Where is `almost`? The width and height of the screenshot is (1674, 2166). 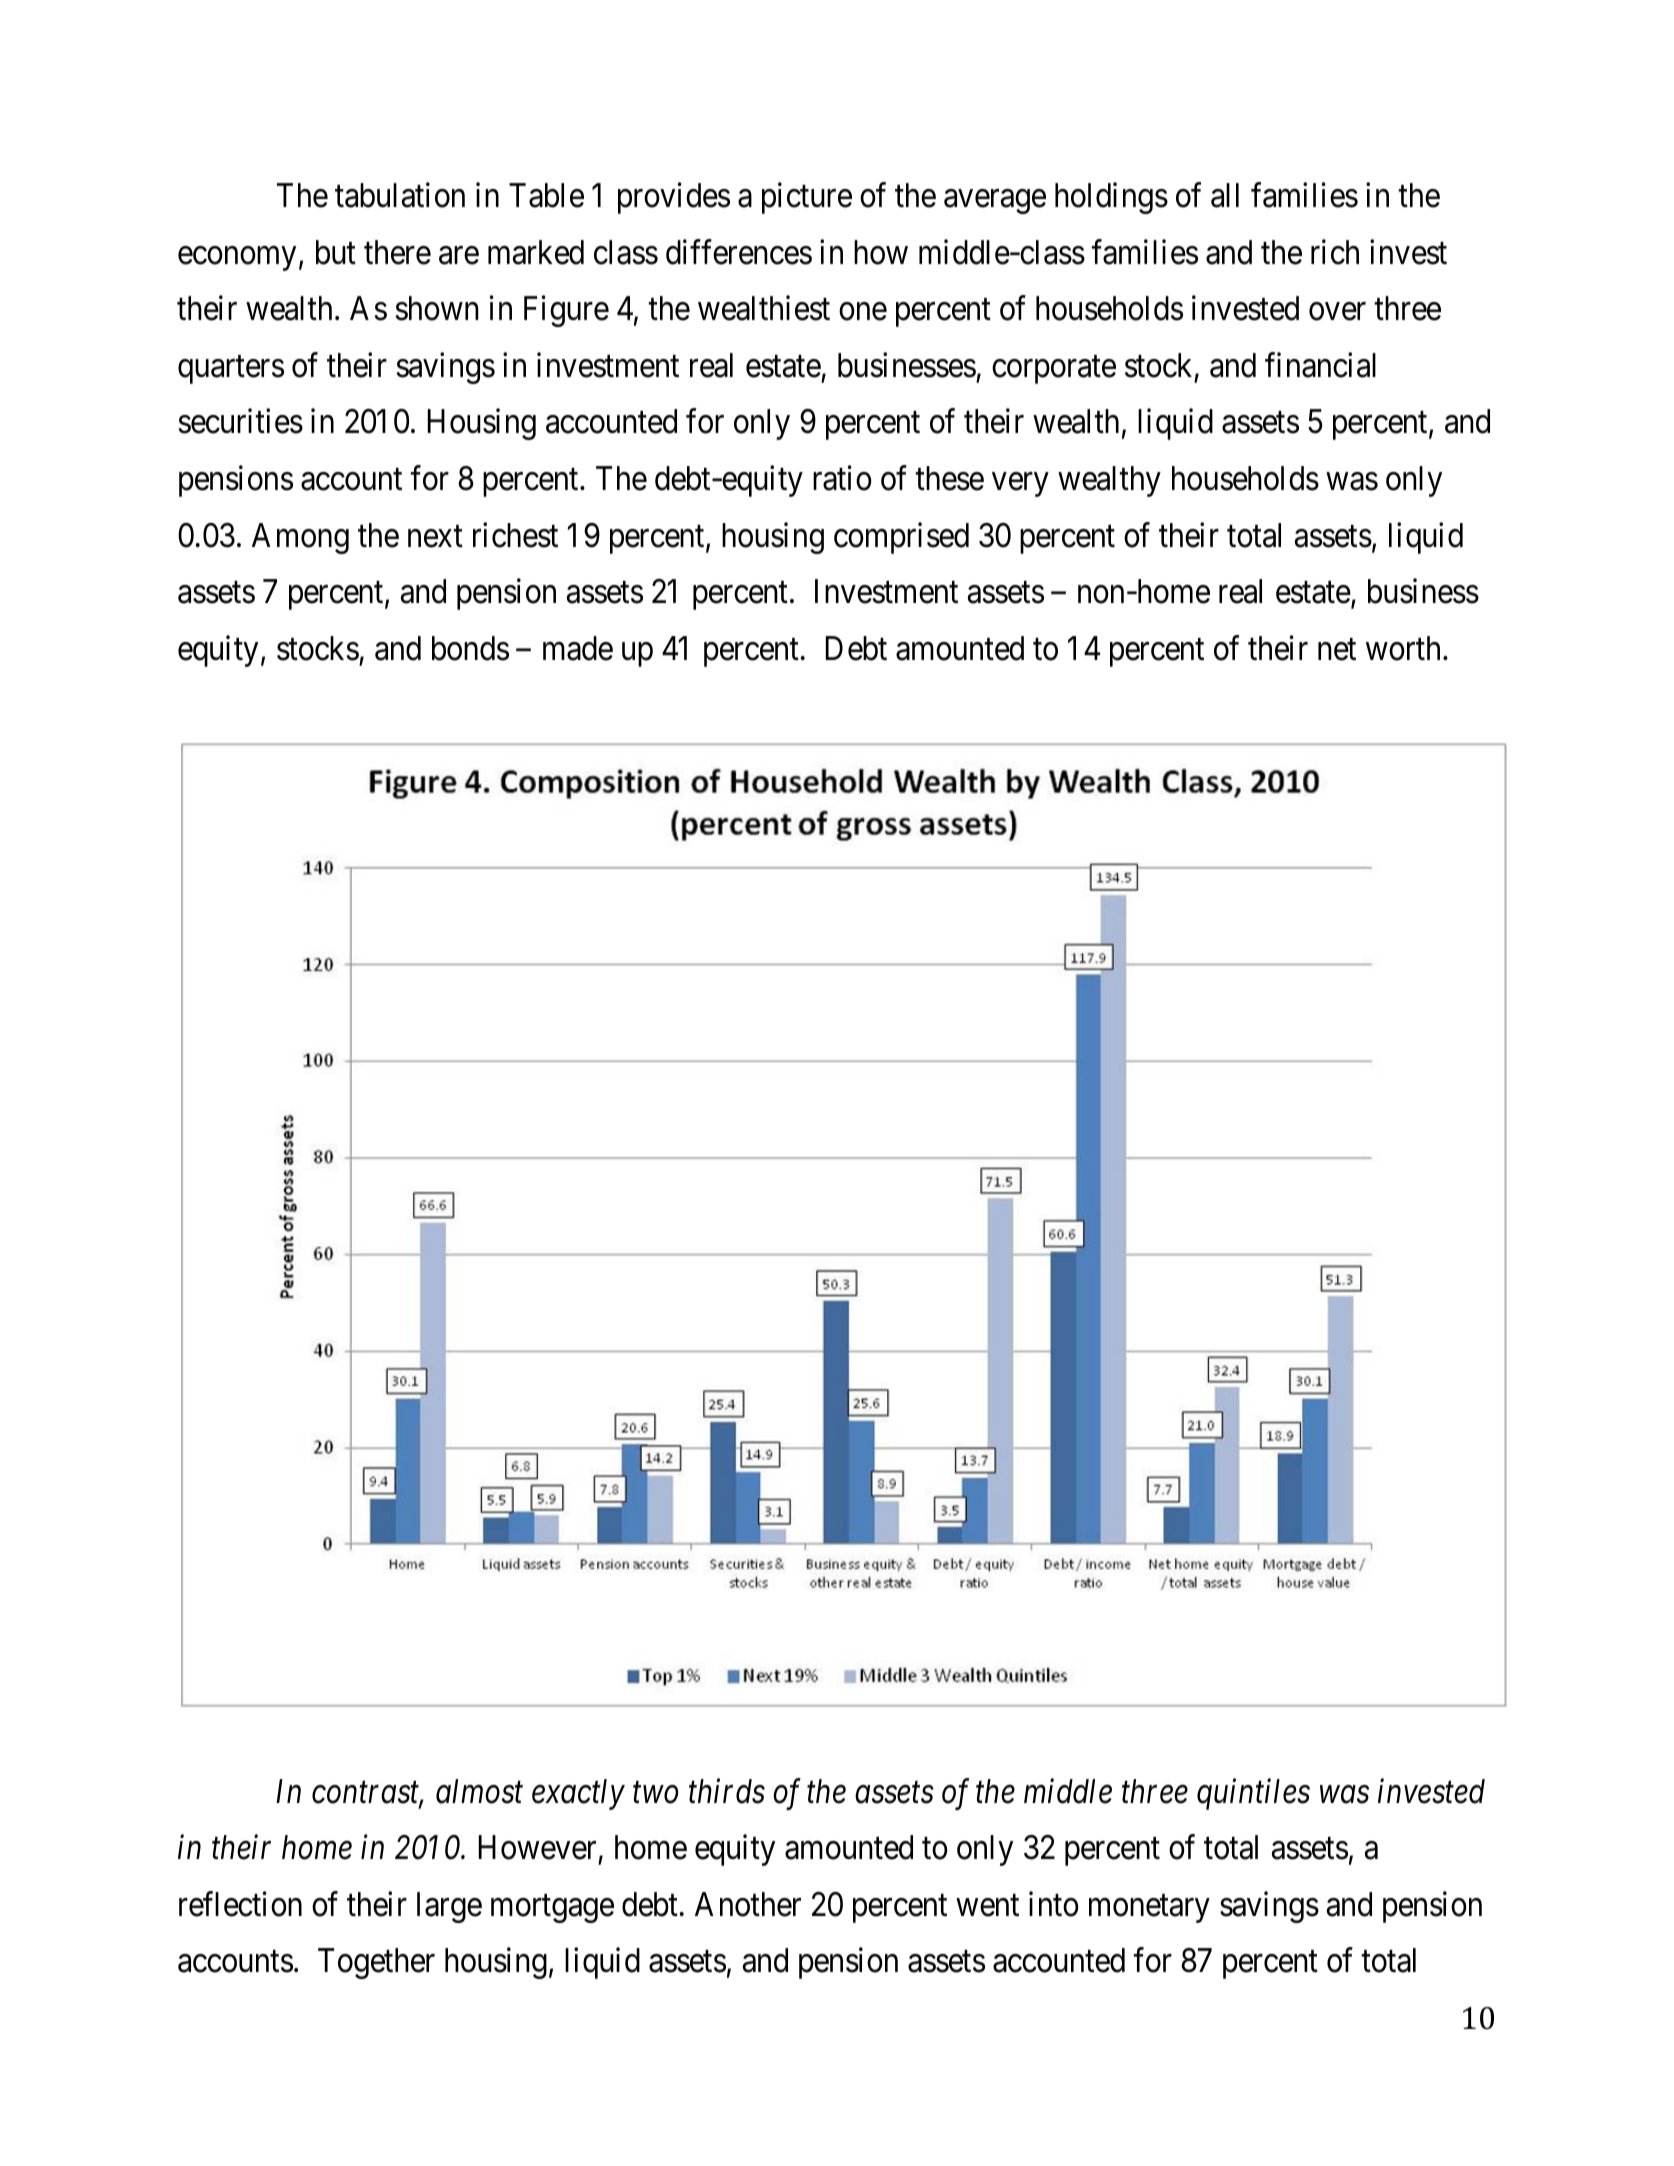
almost is located at coordinates (479, 1791).
